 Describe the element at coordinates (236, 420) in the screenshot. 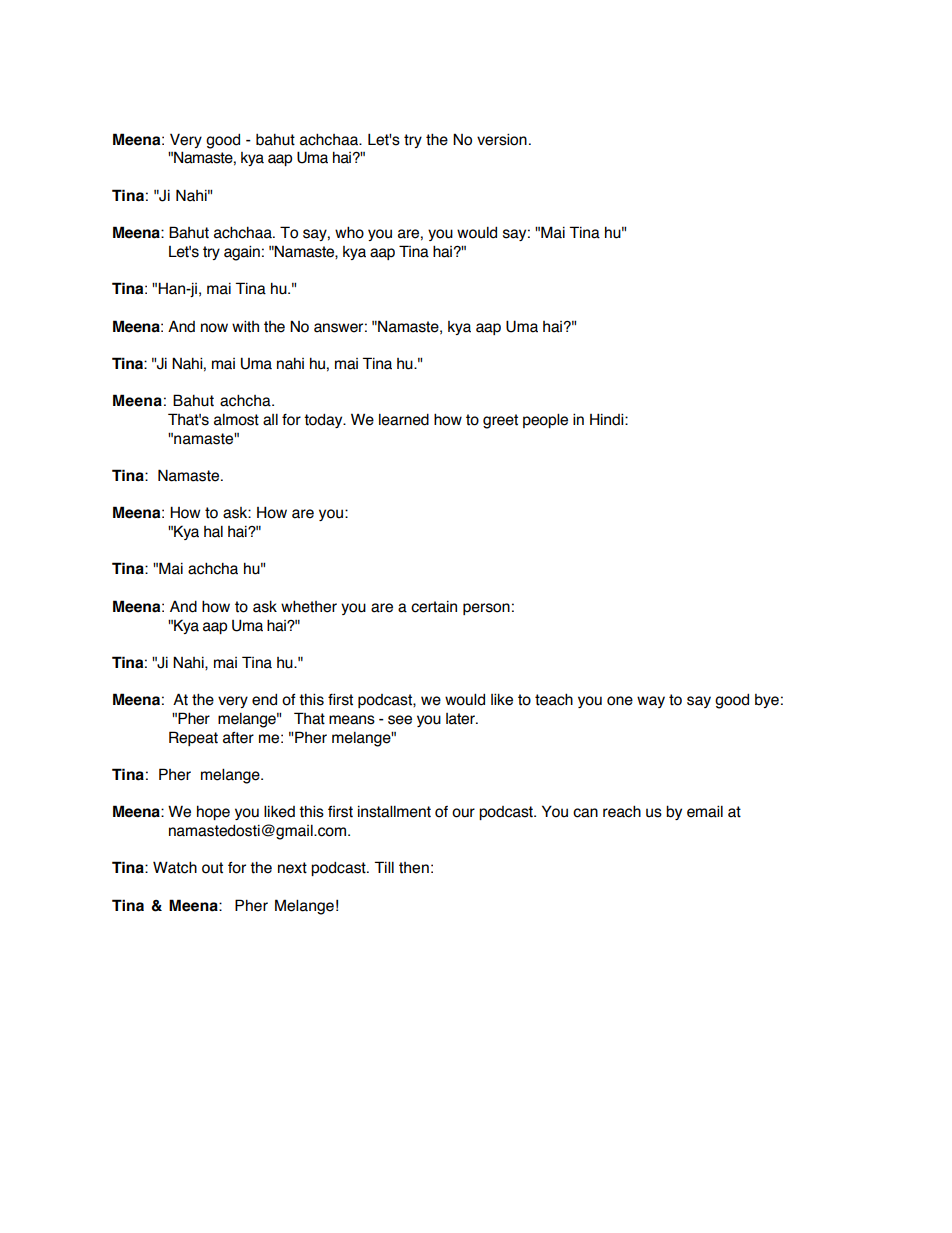

I see `almost` at that location.
